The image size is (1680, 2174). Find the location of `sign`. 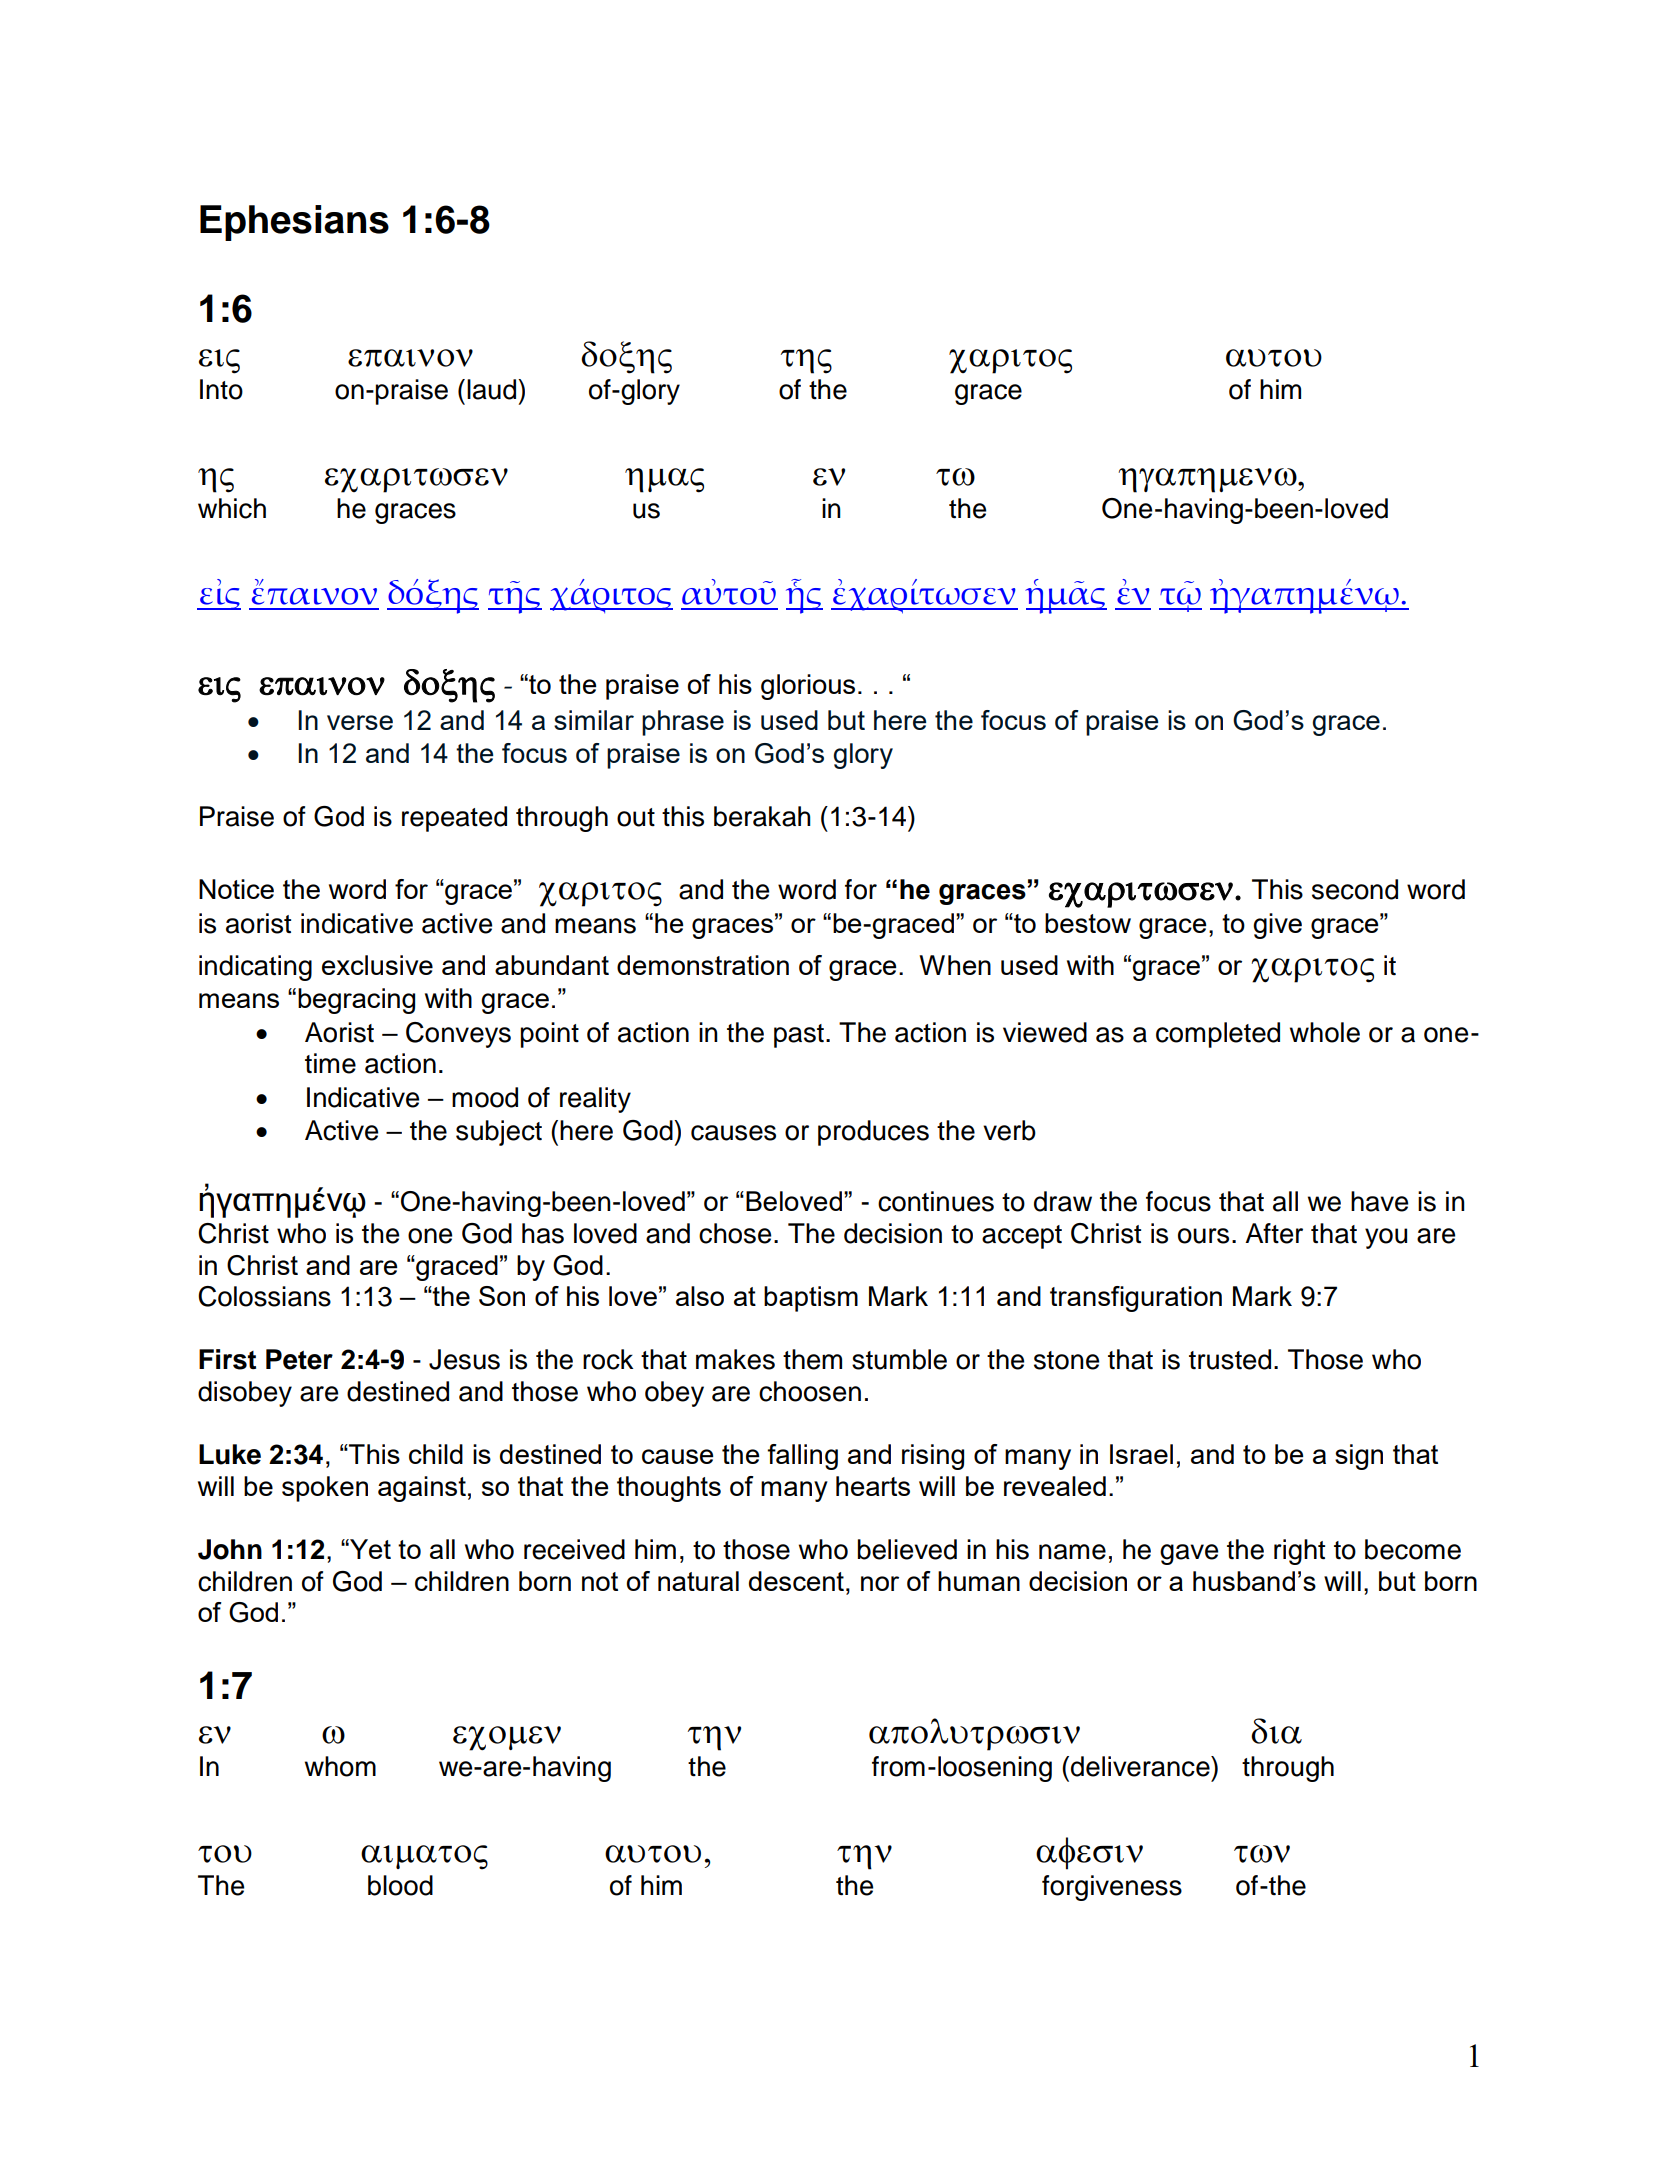

sign is located at coordinates (1359, 1457).
